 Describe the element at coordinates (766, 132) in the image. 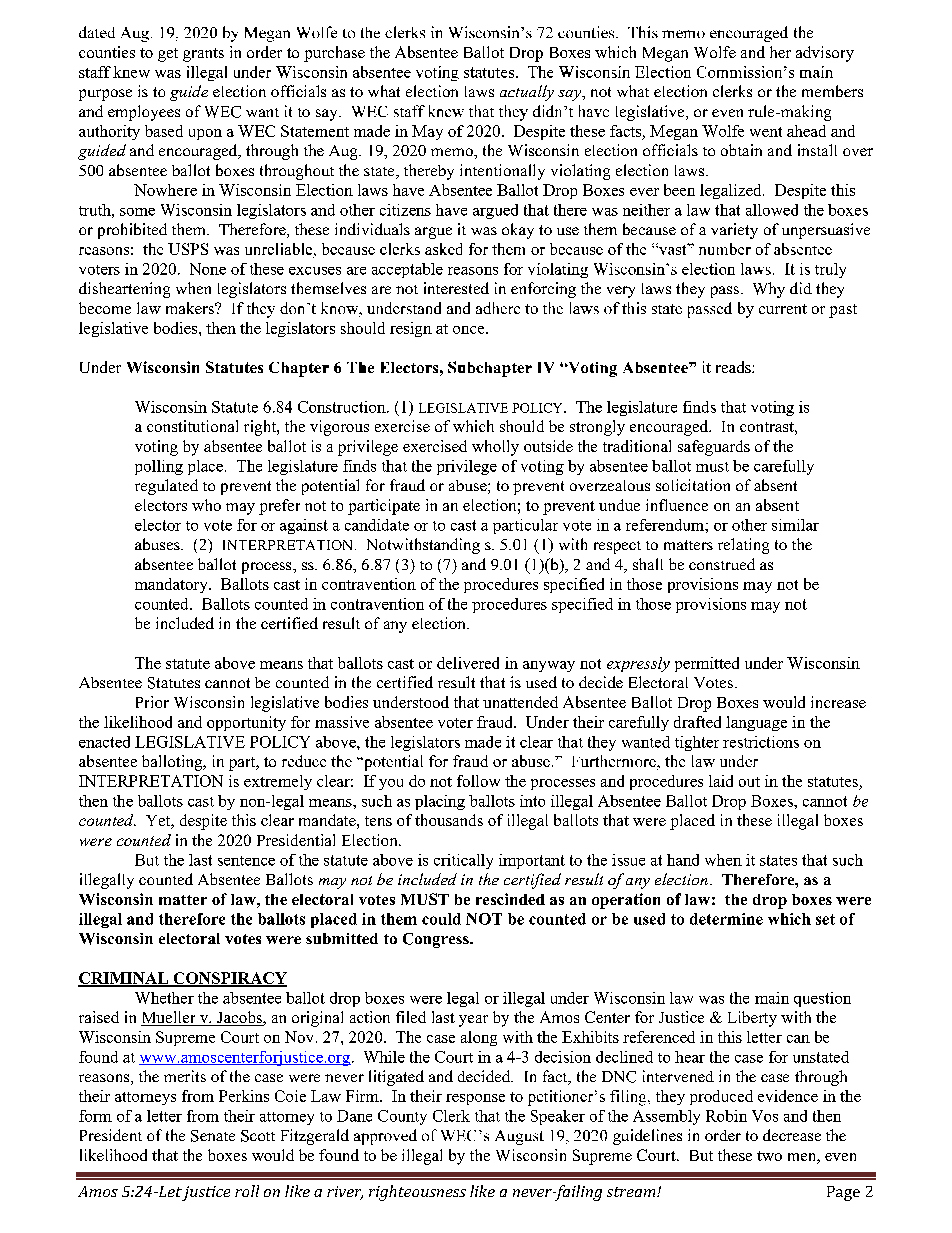

I see `went` at that location.
